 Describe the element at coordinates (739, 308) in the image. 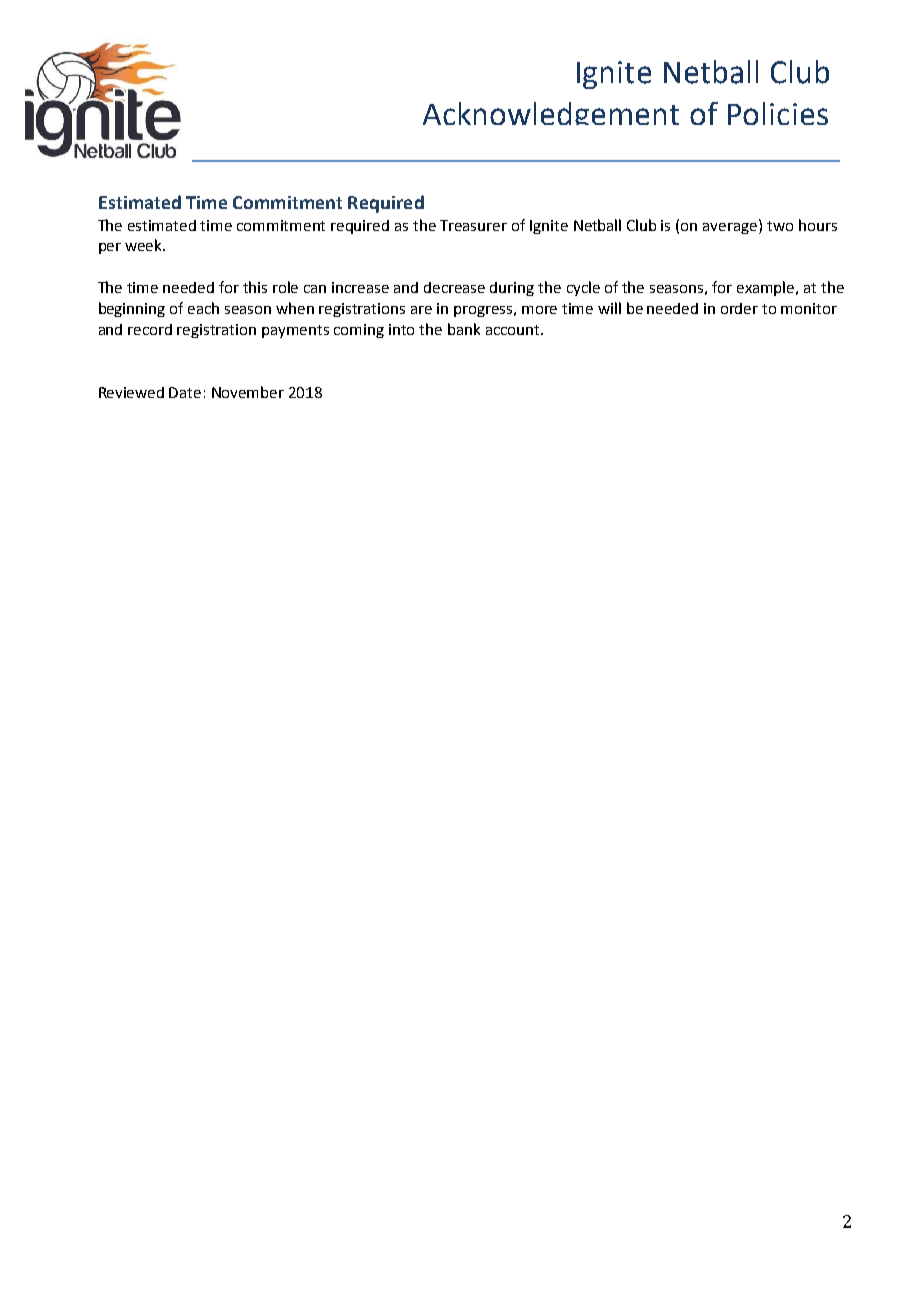

I see `order` at that location.
